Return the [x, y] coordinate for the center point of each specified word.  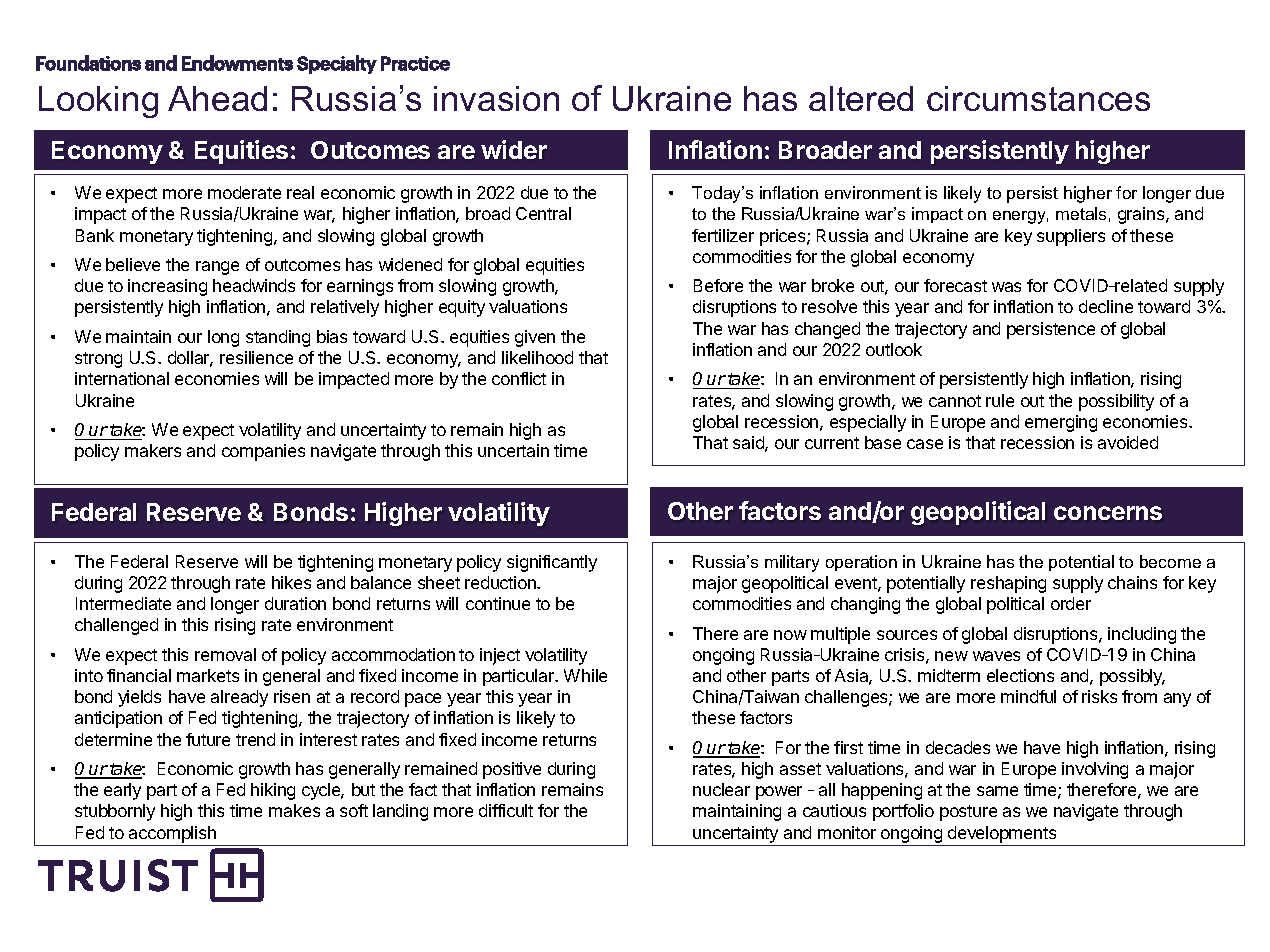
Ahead [217, 98]
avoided [1128, 442]
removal [225, 654]
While [585, 675]
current [832, 443]
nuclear [721, 789]
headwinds [254, 285]
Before [718, 285]
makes [294, 810]
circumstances [1038, 98]
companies [263, 452]
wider [514, 149]
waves [996, 656]
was [1006, 287]
